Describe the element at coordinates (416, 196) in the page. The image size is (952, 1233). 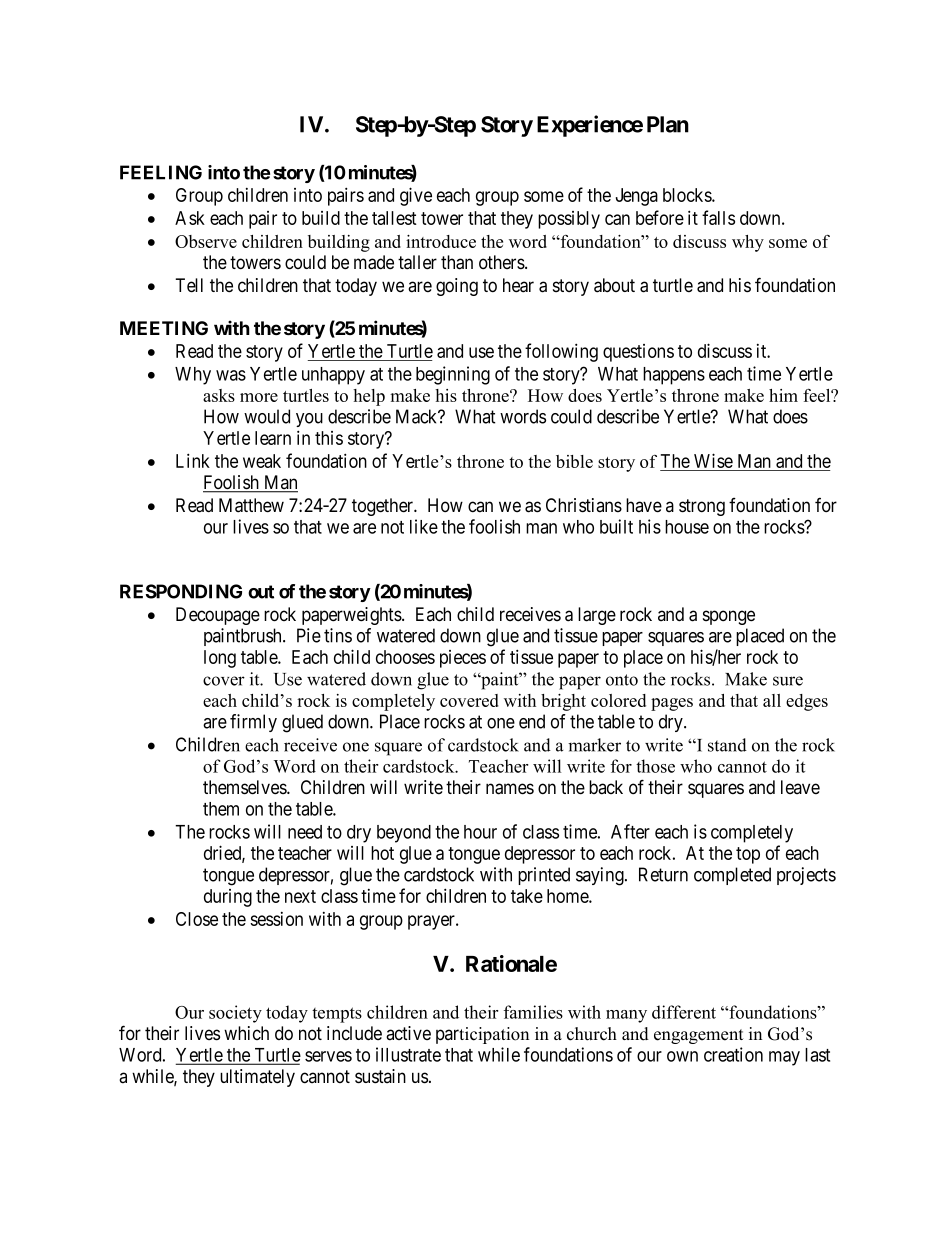
I see `give` at that location.
